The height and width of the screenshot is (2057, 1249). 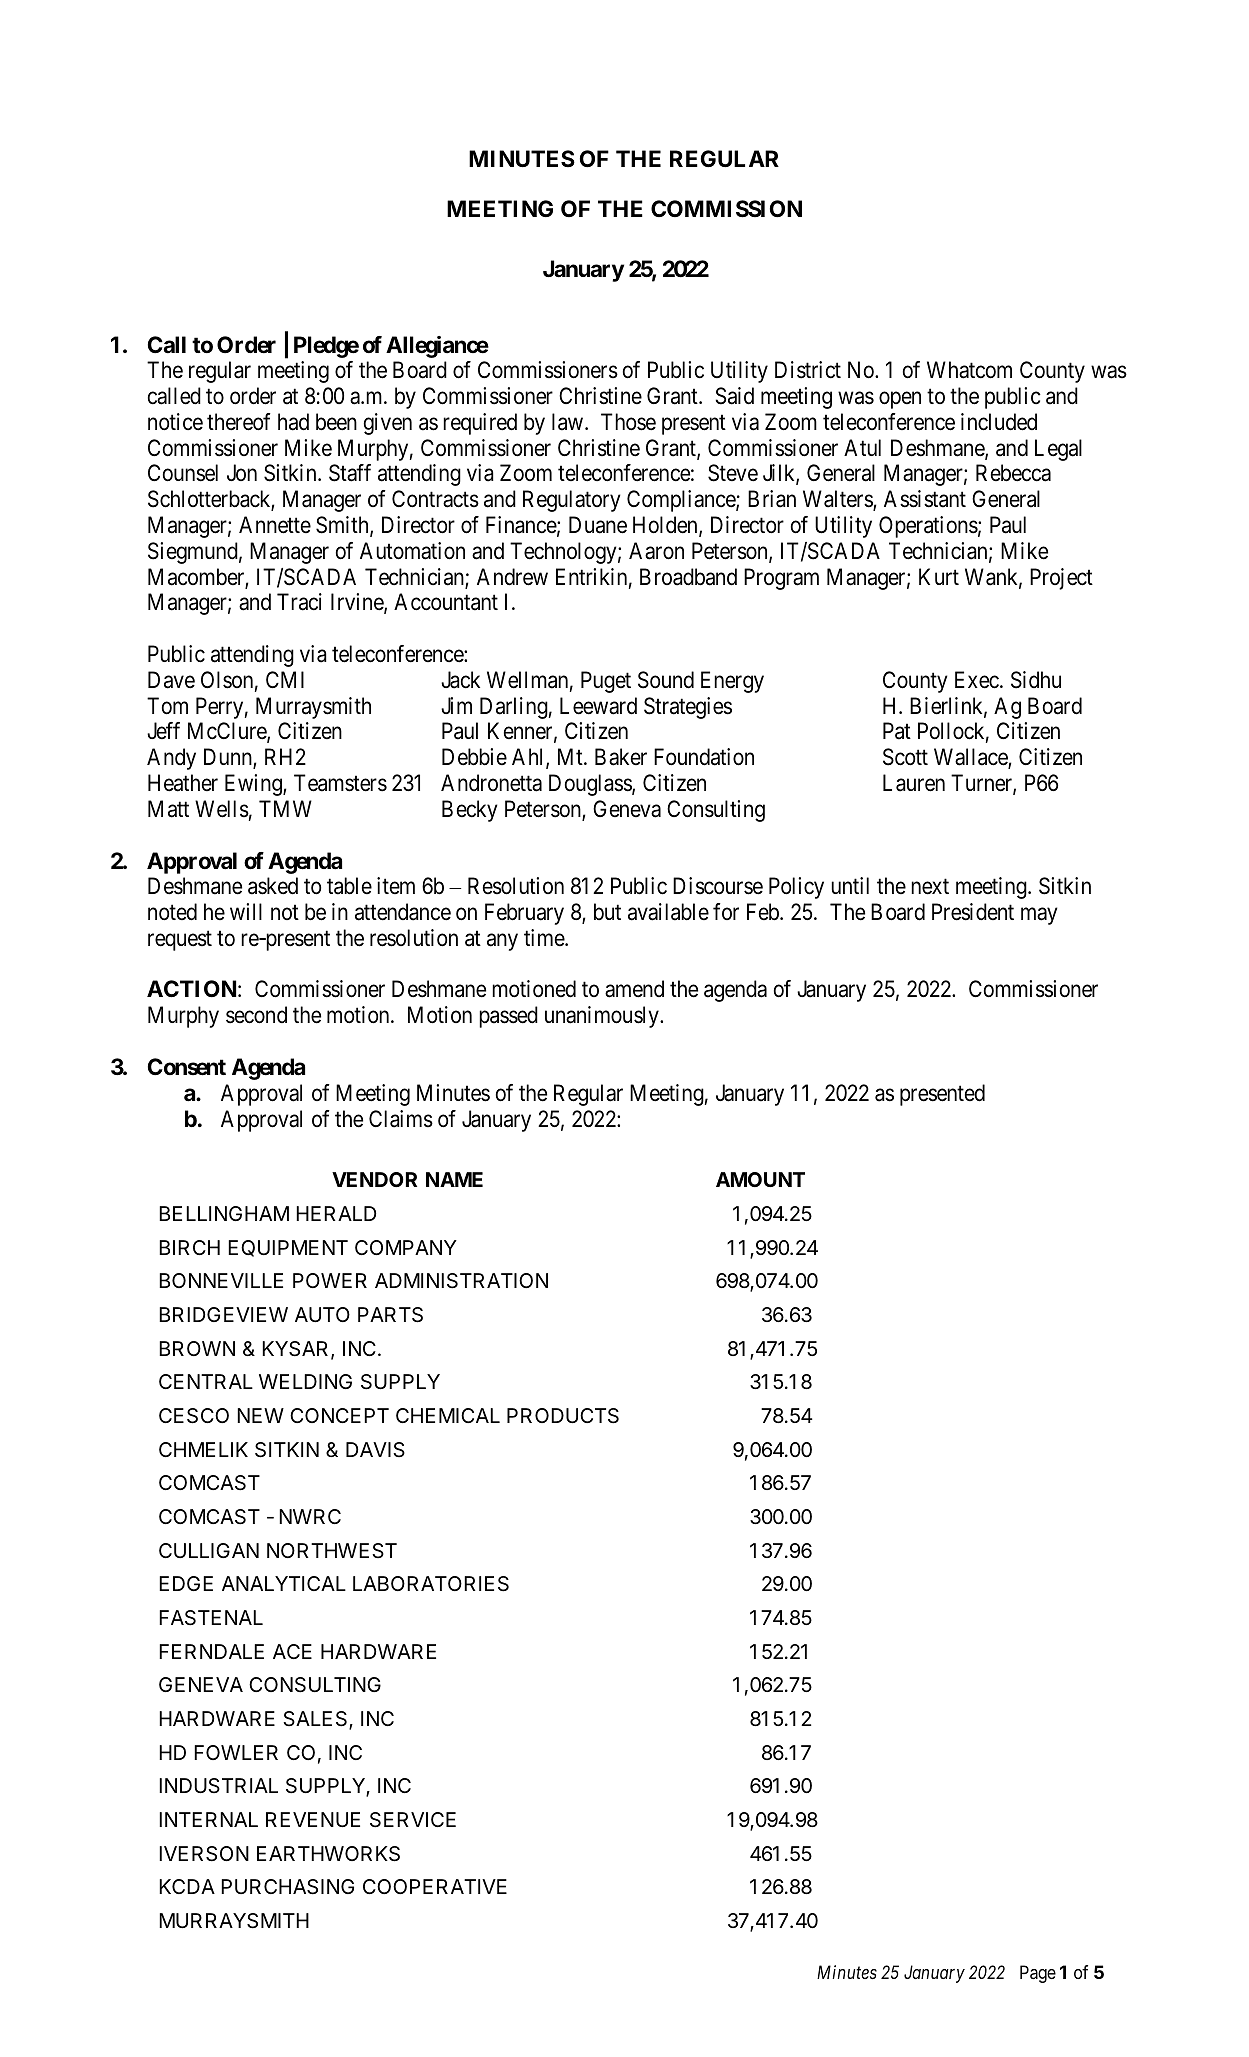 What do you see at coordinates (287, 1887) in the screenshot?
I see `PURCHASING` at bounding box center [287, 1887].
